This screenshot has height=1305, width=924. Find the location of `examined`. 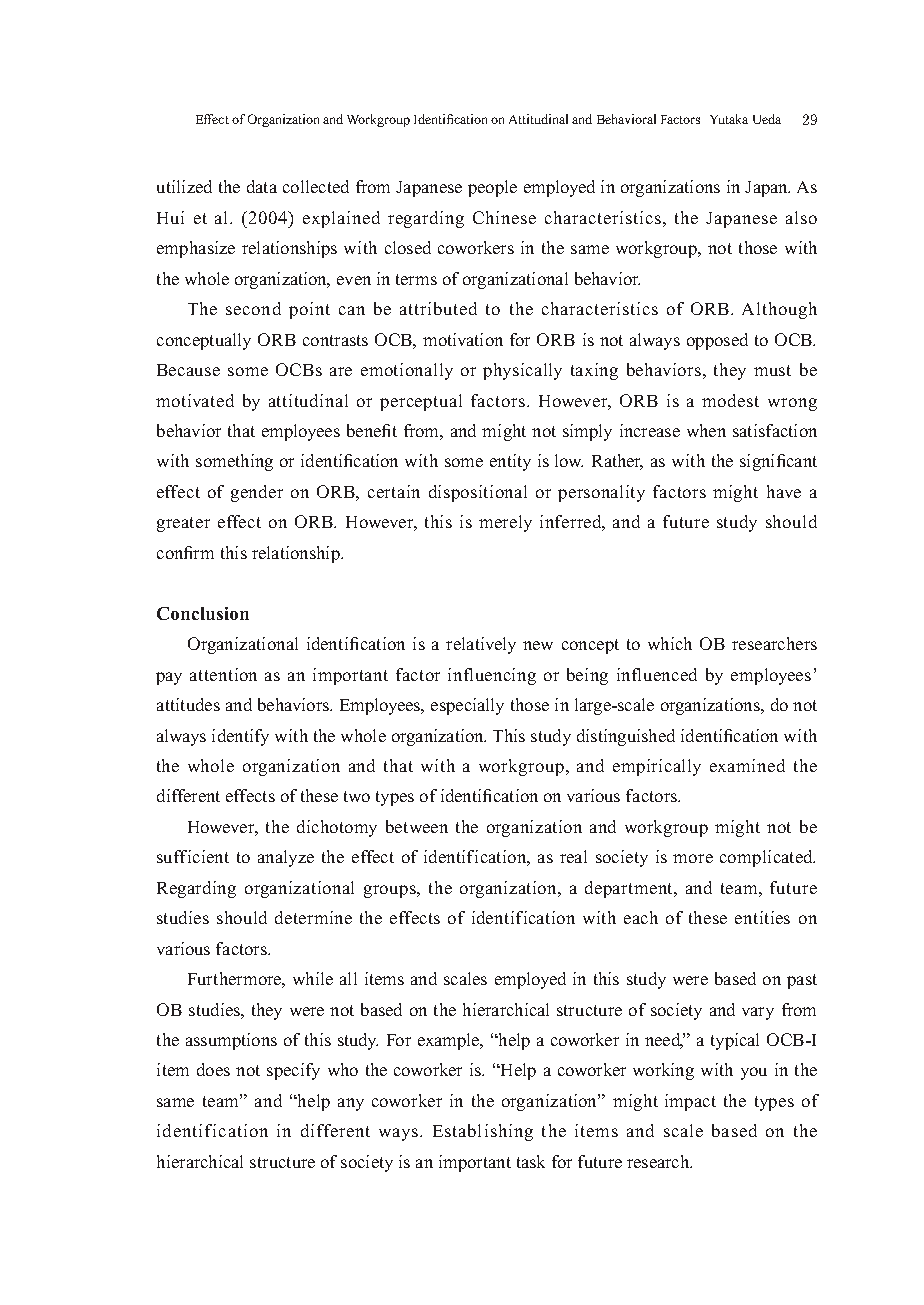

examined is located at coordinates (747, 765).
